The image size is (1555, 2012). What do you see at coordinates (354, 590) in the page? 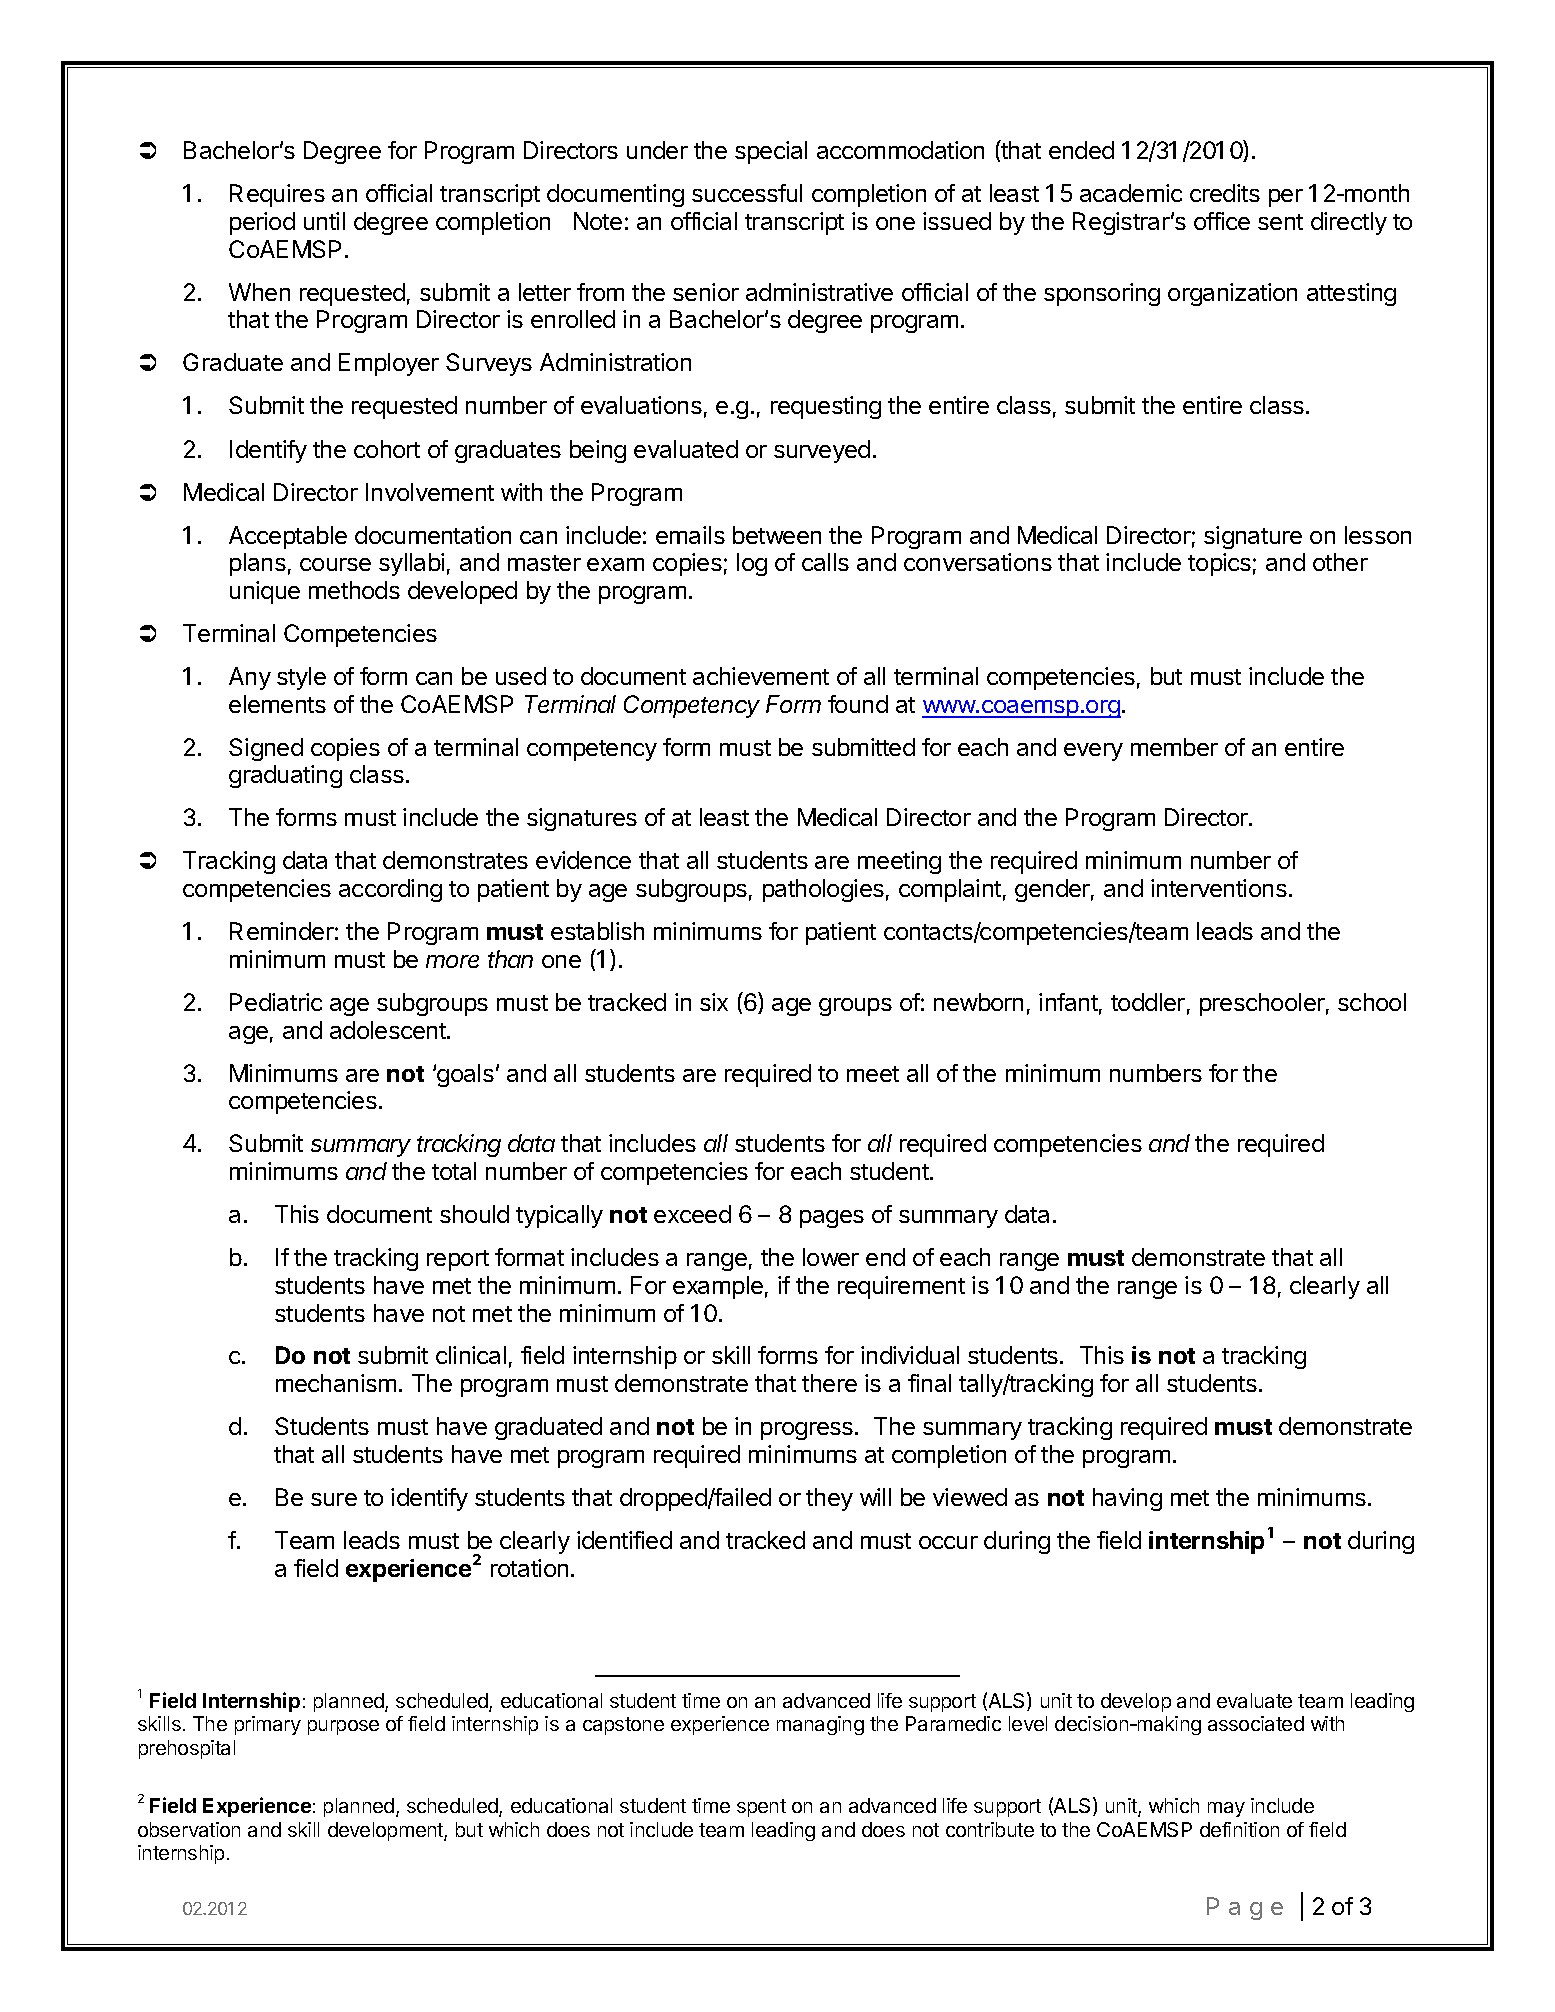
I see `methods` at bounding box center [354, 590].
